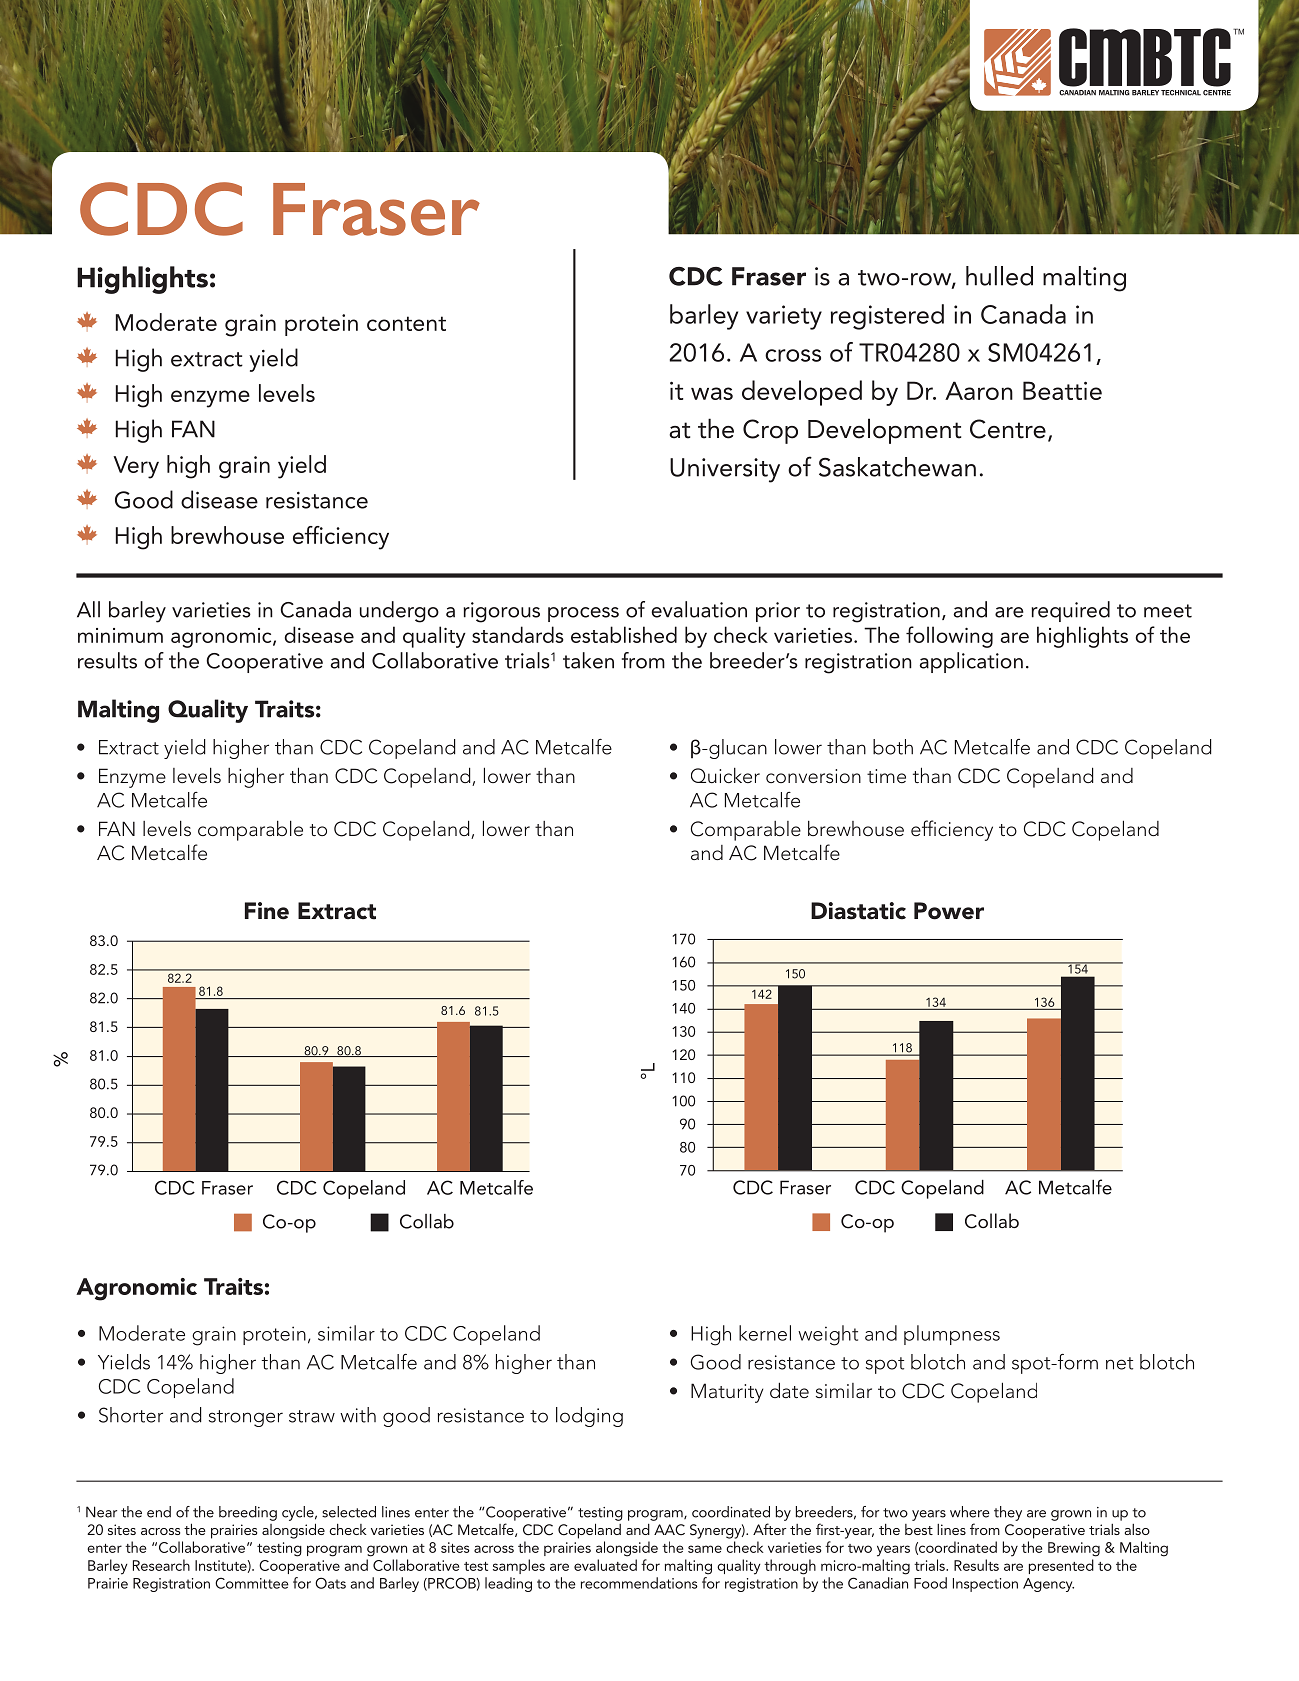  Describe the element at coordinates (999, 276) in the screenshot. I see `hulled` at that location.
